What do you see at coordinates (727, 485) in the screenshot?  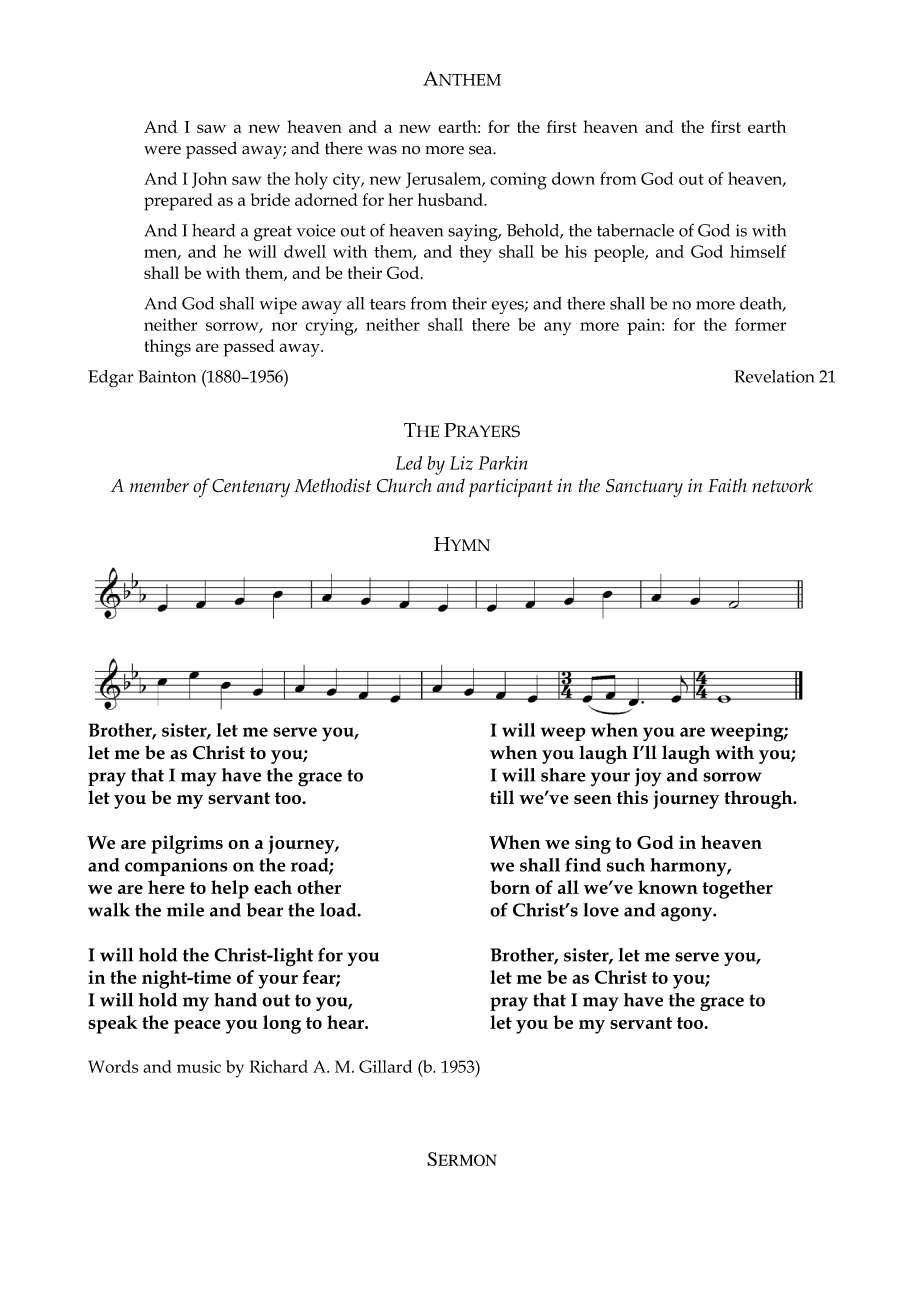 I see `Faith` at bounding box center [727, 485].
